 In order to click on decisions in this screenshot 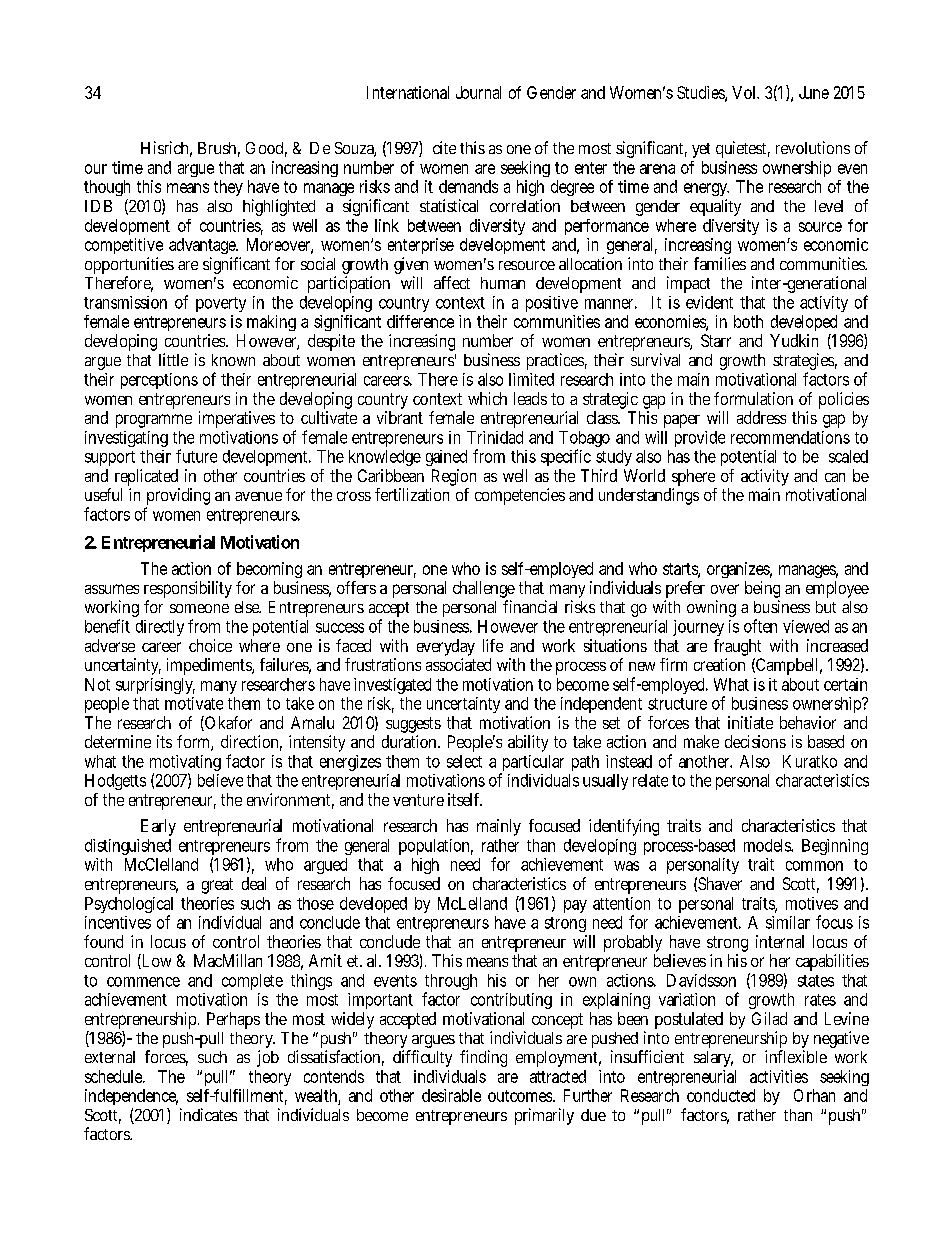, I will do `click(755, 741)`.
